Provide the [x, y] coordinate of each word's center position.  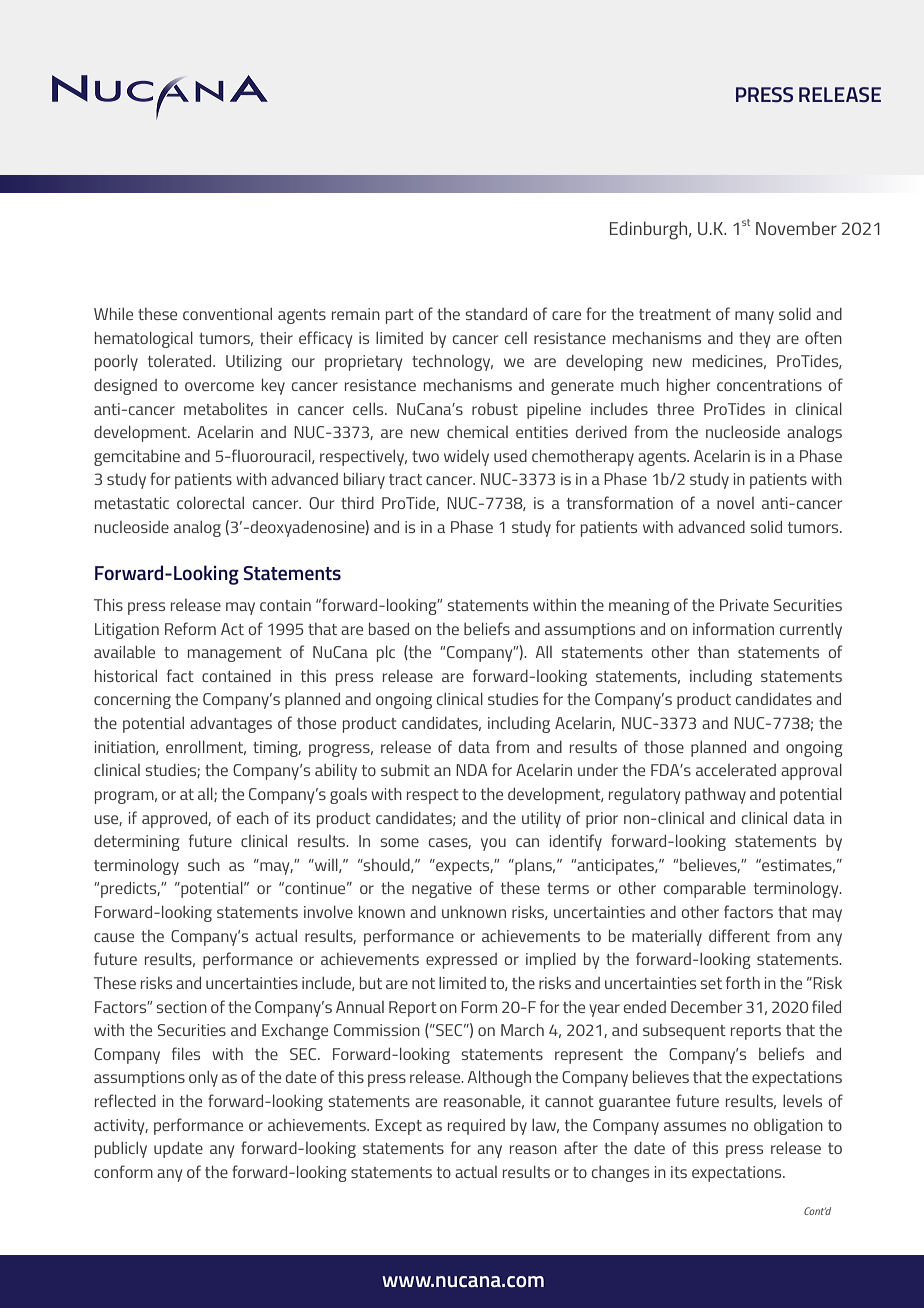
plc [386, 654]
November [796, 228]
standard [496, 314]
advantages [231, 725]
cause [114, 937]
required [476, 1127]
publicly [121, 1150]
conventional [227, 314]
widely [466, 458]
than [713, 652]
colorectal [210, 503]
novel [735, 503]
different [739, 935]
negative [442, 890]
